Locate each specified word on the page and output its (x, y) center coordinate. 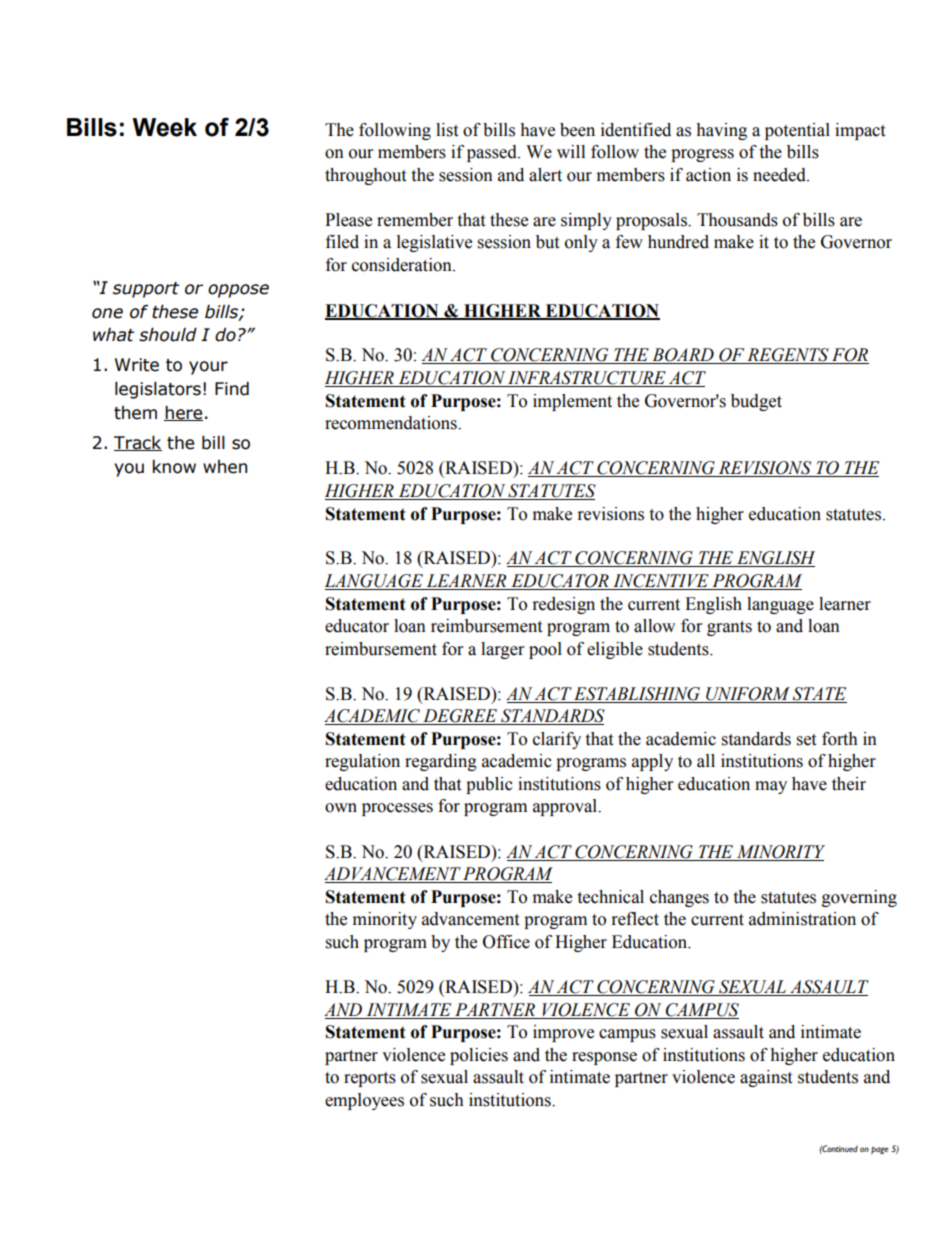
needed (780, 175)
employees (364, 1101)
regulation (362, 762)
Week (164, 127)
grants (729, 628)
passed (493, 153)
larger (502, 650)
